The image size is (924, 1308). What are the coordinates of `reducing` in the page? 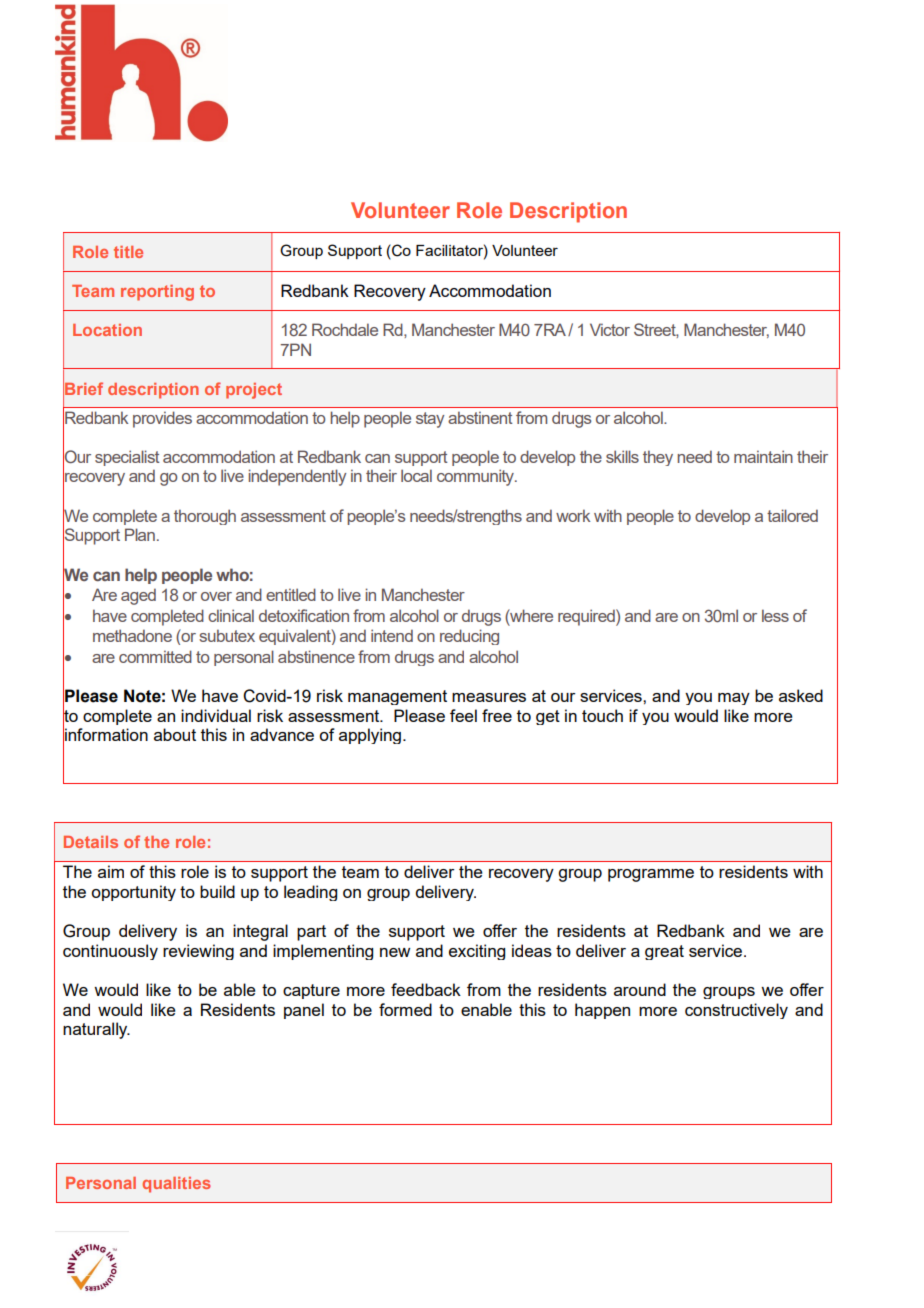 It's located at (469, 637).
